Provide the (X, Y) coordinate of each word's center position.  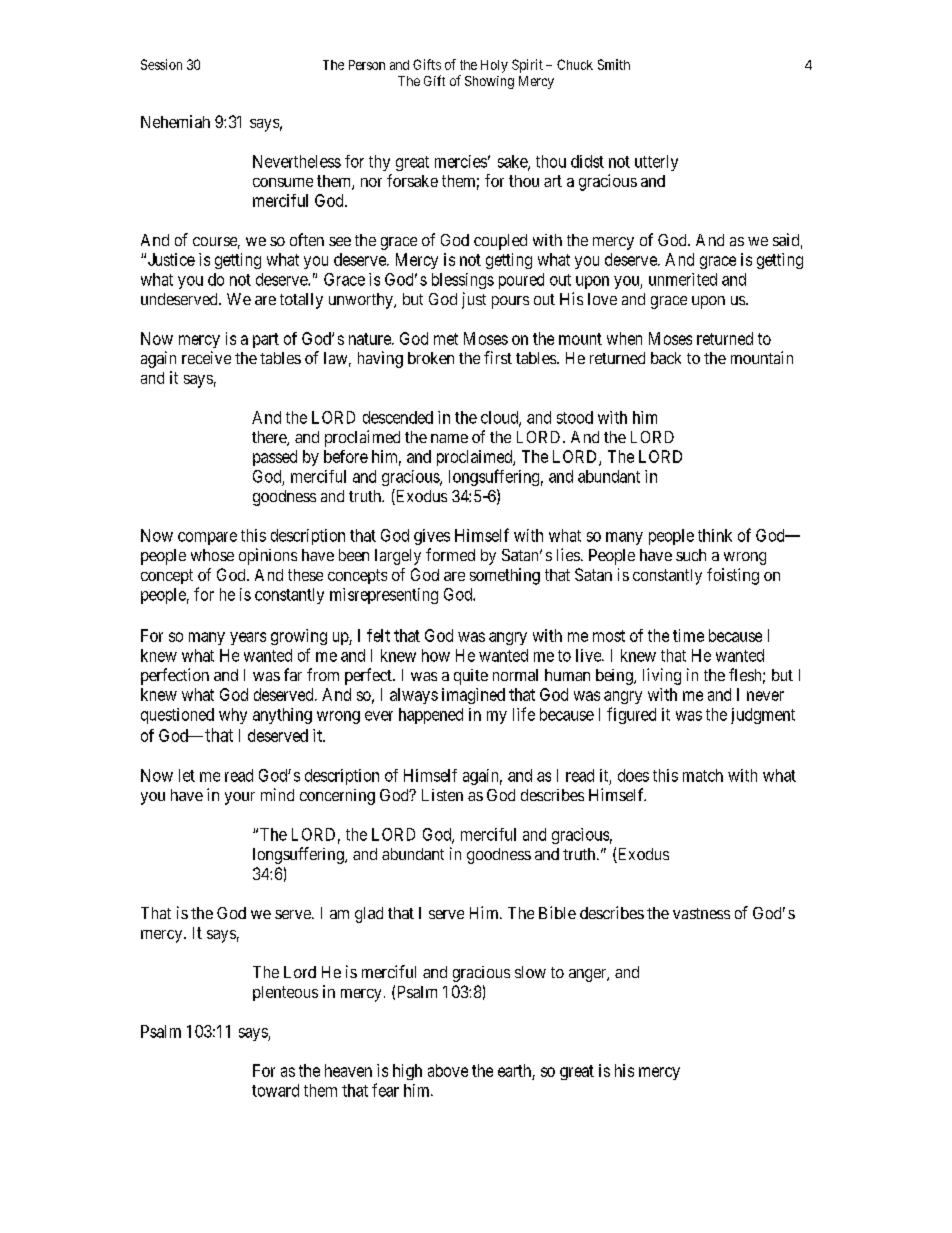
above (448, 1070)
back (666, 358)
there (270, 438)
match (703, 775)
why (233, 716)
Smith (614, 64)
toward (275, 1090)
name (449, 438)
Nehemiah (175, 121)
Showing (489, 82)
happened (431, 716)
